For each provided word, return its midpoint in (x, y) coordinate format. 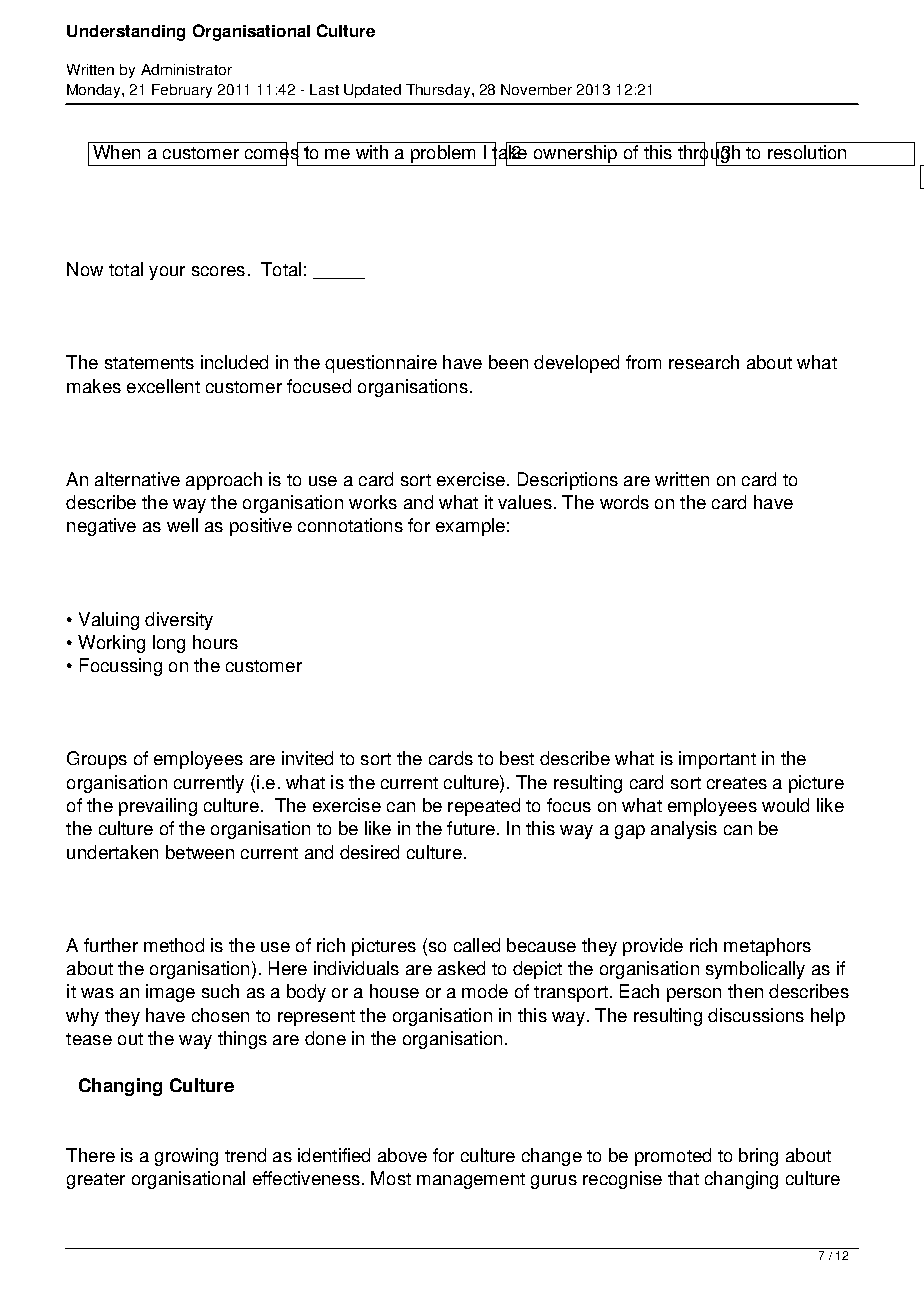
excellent (163, 386)
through (709, 154)
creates (737, 783)
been (508, 362)
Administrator (186, 69)
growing (186, 1157)
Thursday (439, 91)
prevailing (158, 807)
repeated (484, 807)
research (704, 362)
